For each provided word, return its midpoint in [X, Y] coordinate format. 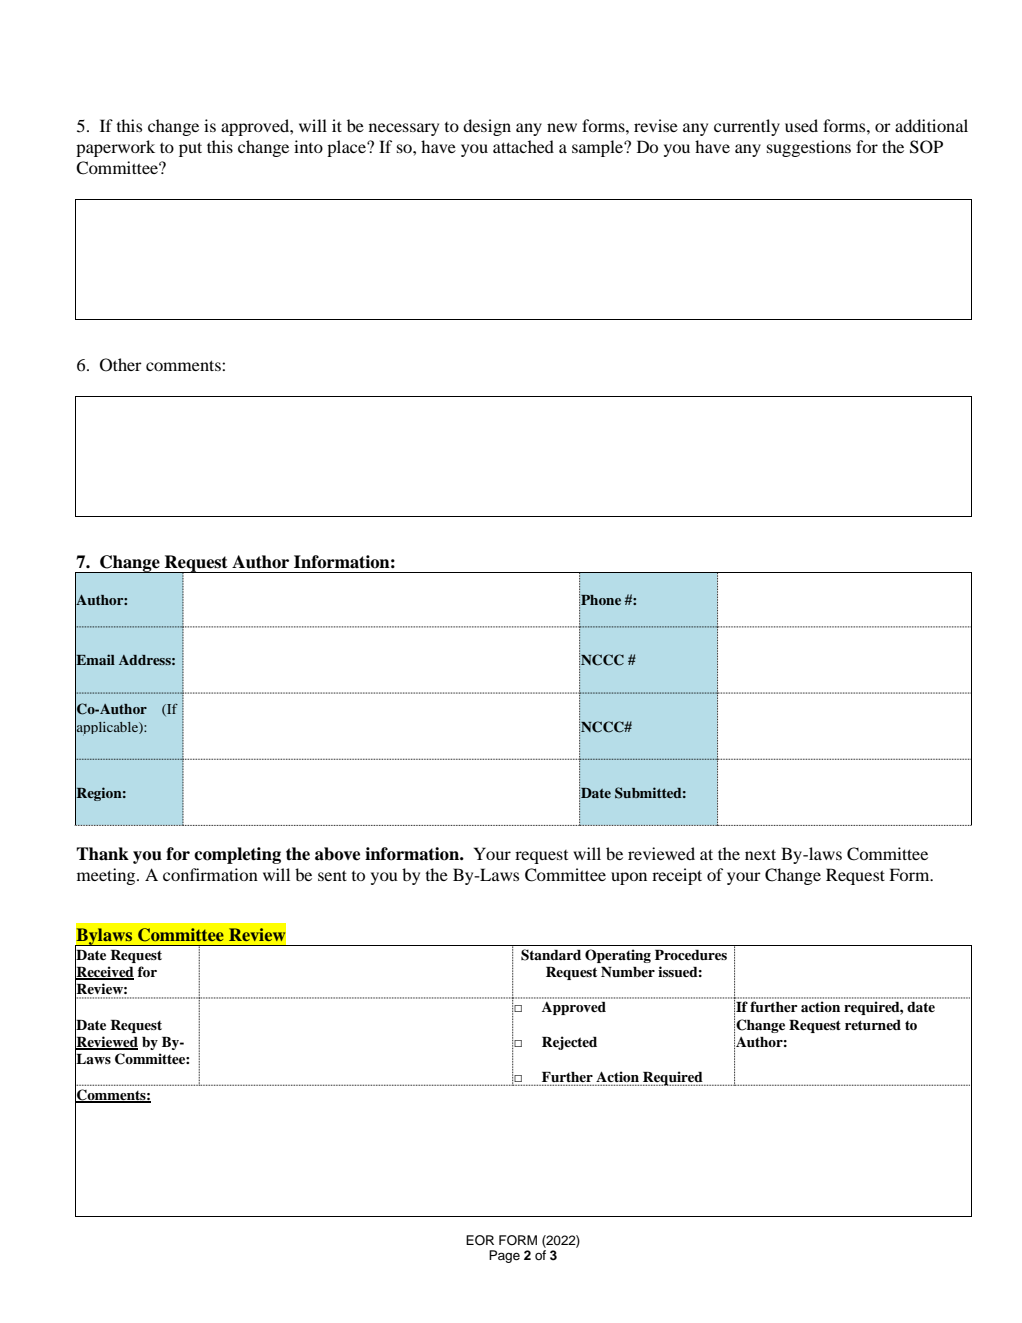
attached [523, 146]
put [190, 149]
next [760, 854]
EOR [480, 1240]
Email [95, 660]
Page [504, 1256]
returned [873, 1025]
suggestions [809, 148]
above [337, 854]
